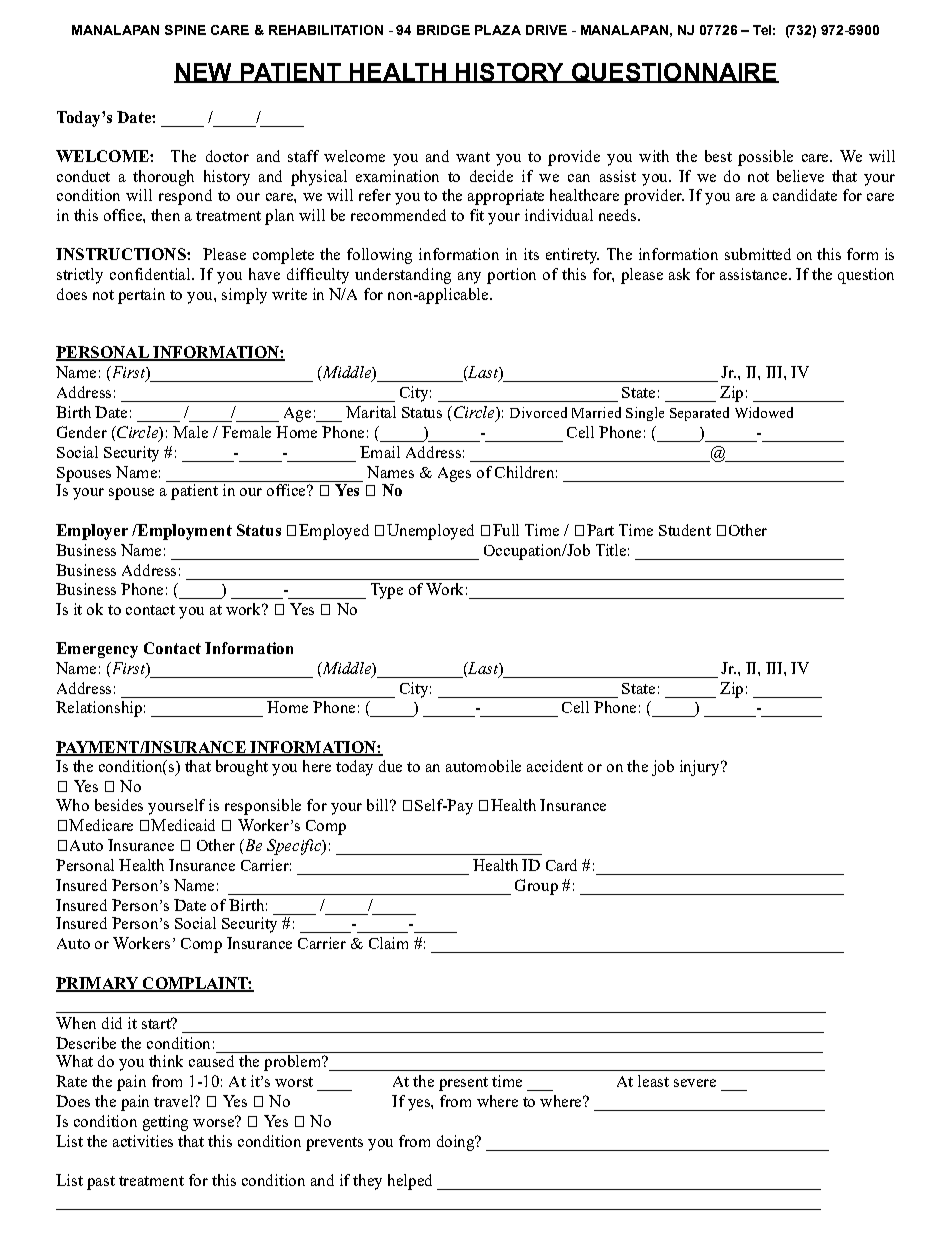 Image resolution: width=952 pixels, height=1233 pixels. What do you see at coordinates (685, 530) in the screenshot?
I see `Student` at bounding box center [685, 530].
